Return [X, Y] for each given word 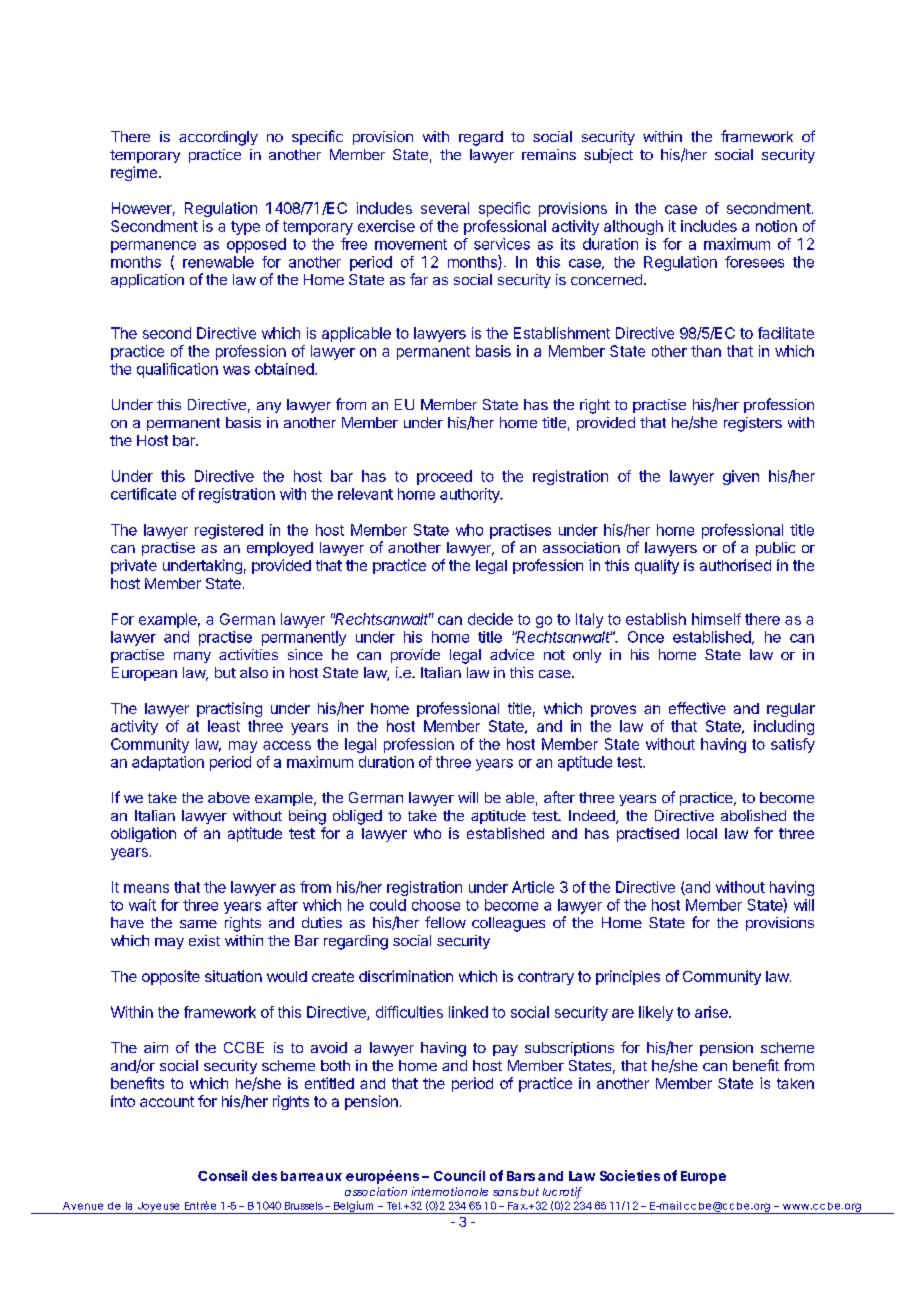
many [192, 657]
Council [459, 1175]
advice [512, 654]
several [445, 208]
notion [776, 226]
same [198, 924]
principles [628, 977]
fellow [445, 922]
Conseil [222, 1175]
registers [753, 424]
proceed [444, 477]
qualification [177, 370]
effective [697, 708]
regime [134, 173]
